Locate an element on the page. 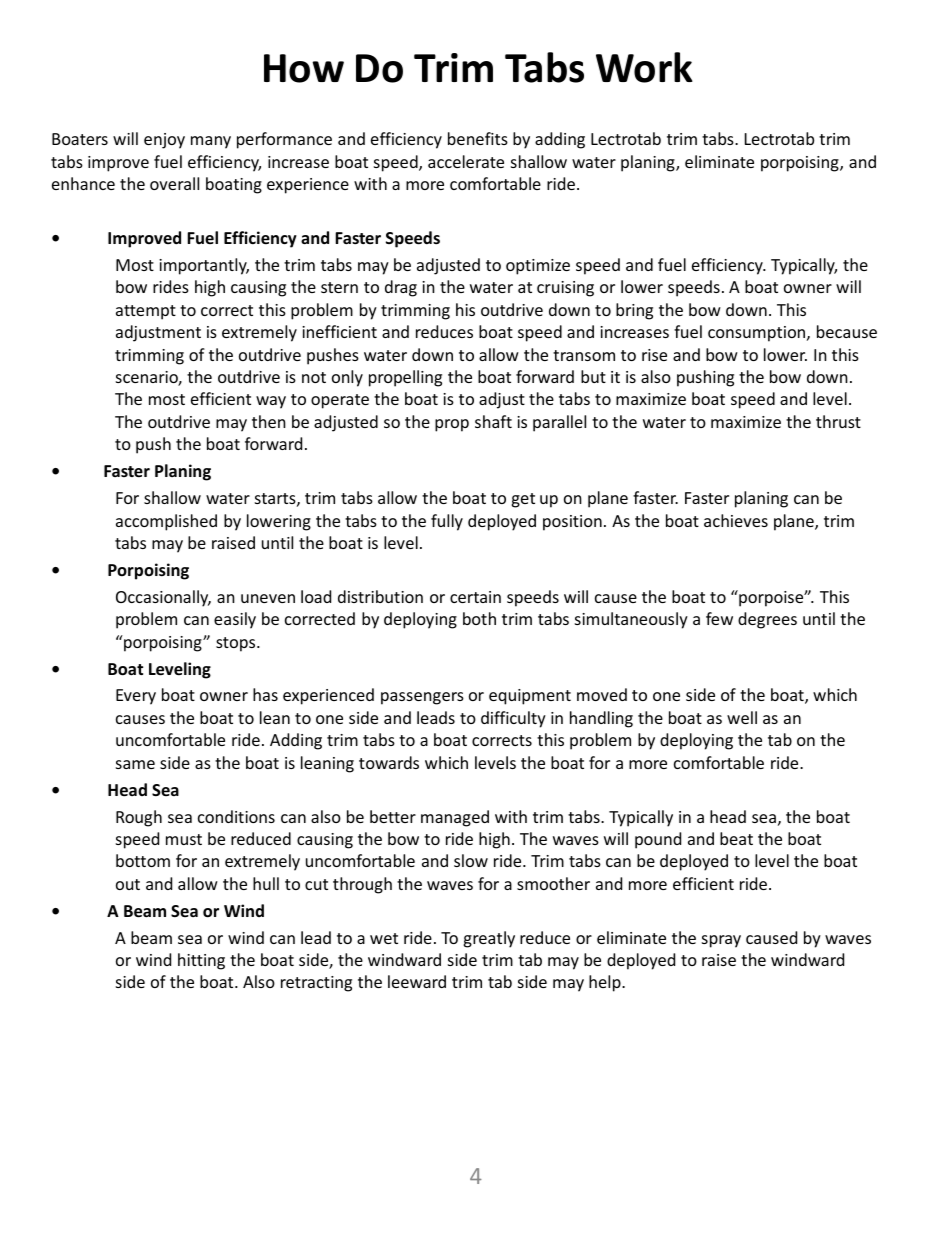  Every is located at coordinates (136, 697).
